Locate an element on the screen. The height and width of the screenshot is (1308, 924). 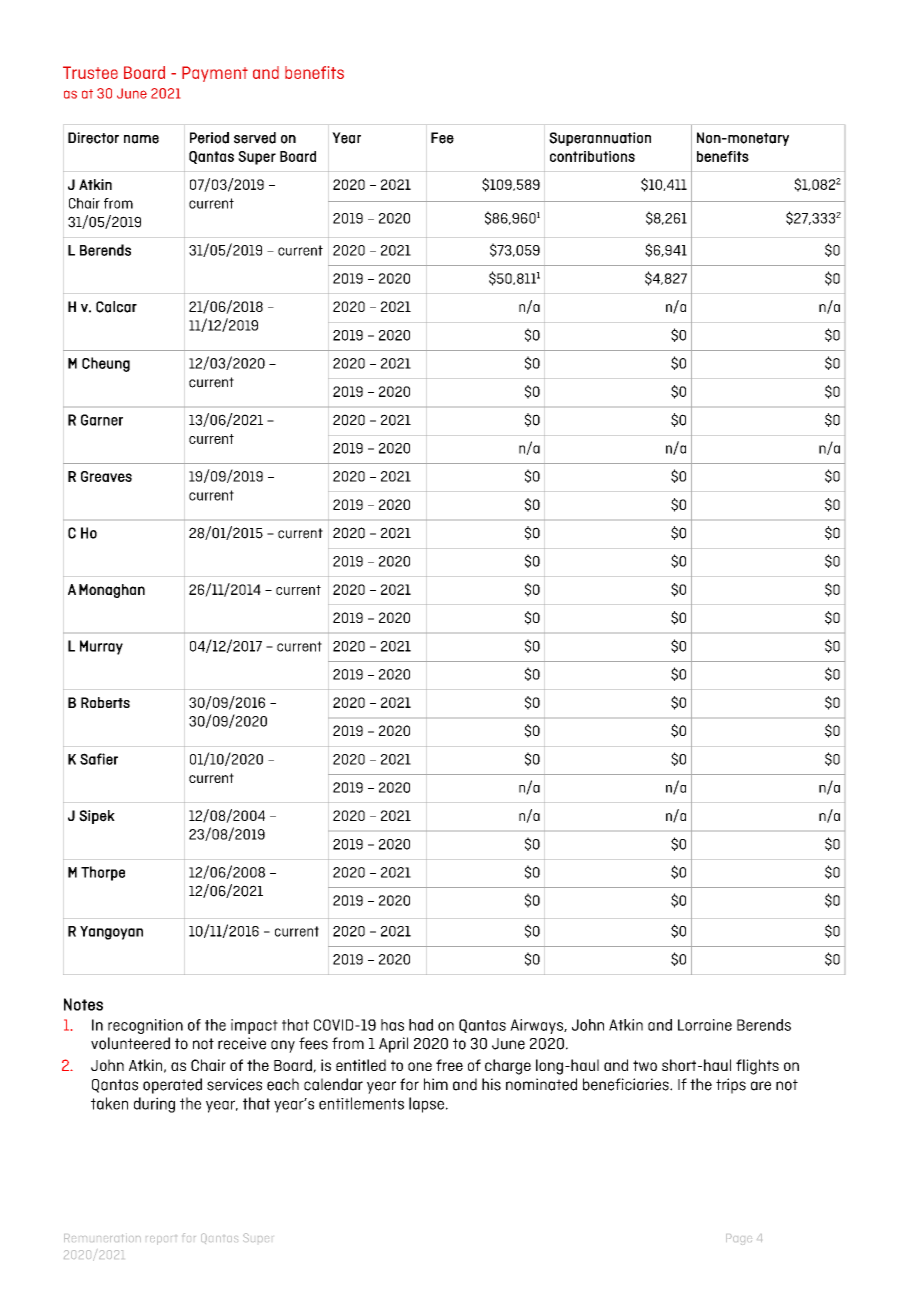
Lorraine is located at coordinates (705, 1025).
